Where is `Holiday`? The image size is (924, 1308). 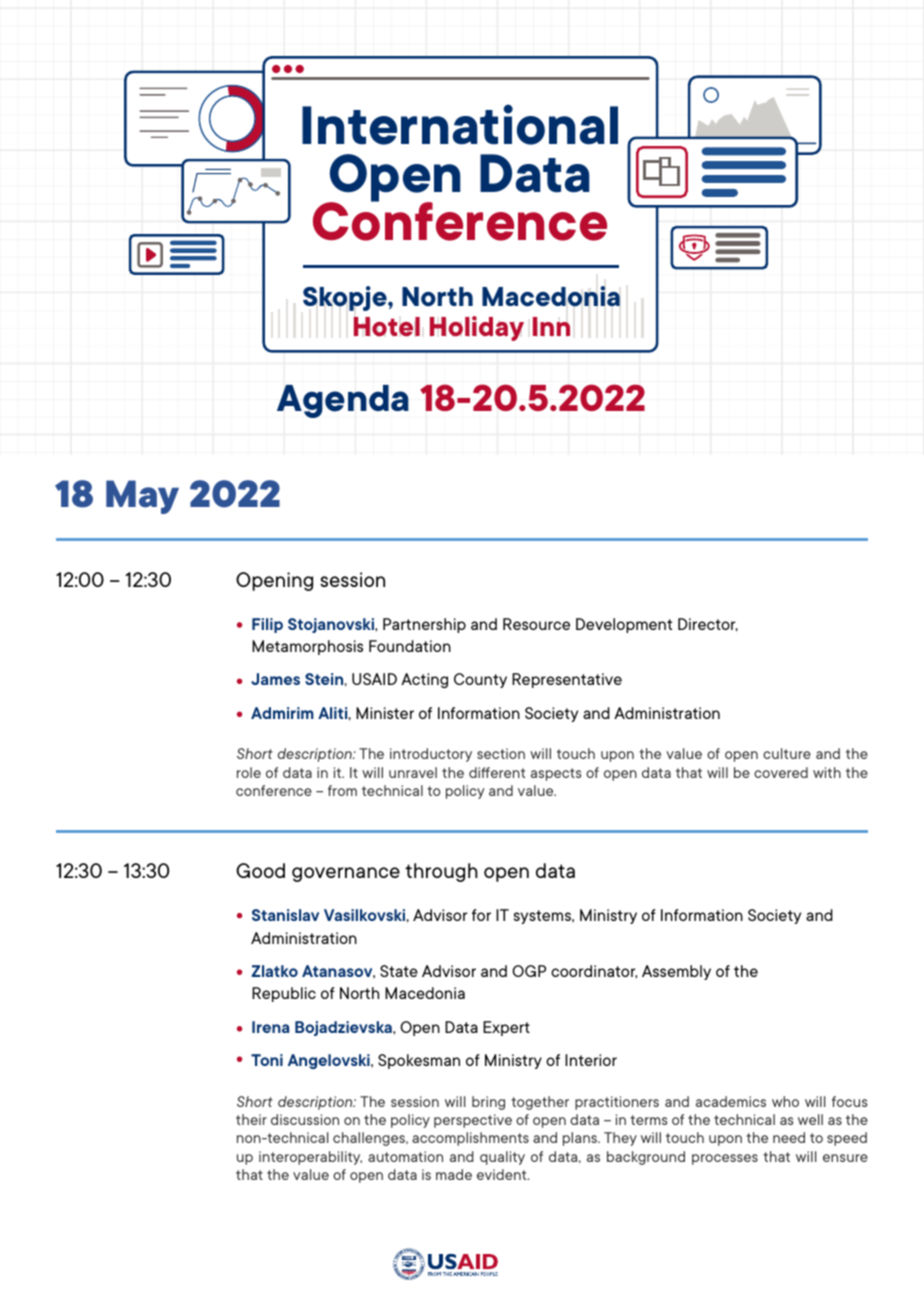
Holiday is located at coordinates (477, 328).
